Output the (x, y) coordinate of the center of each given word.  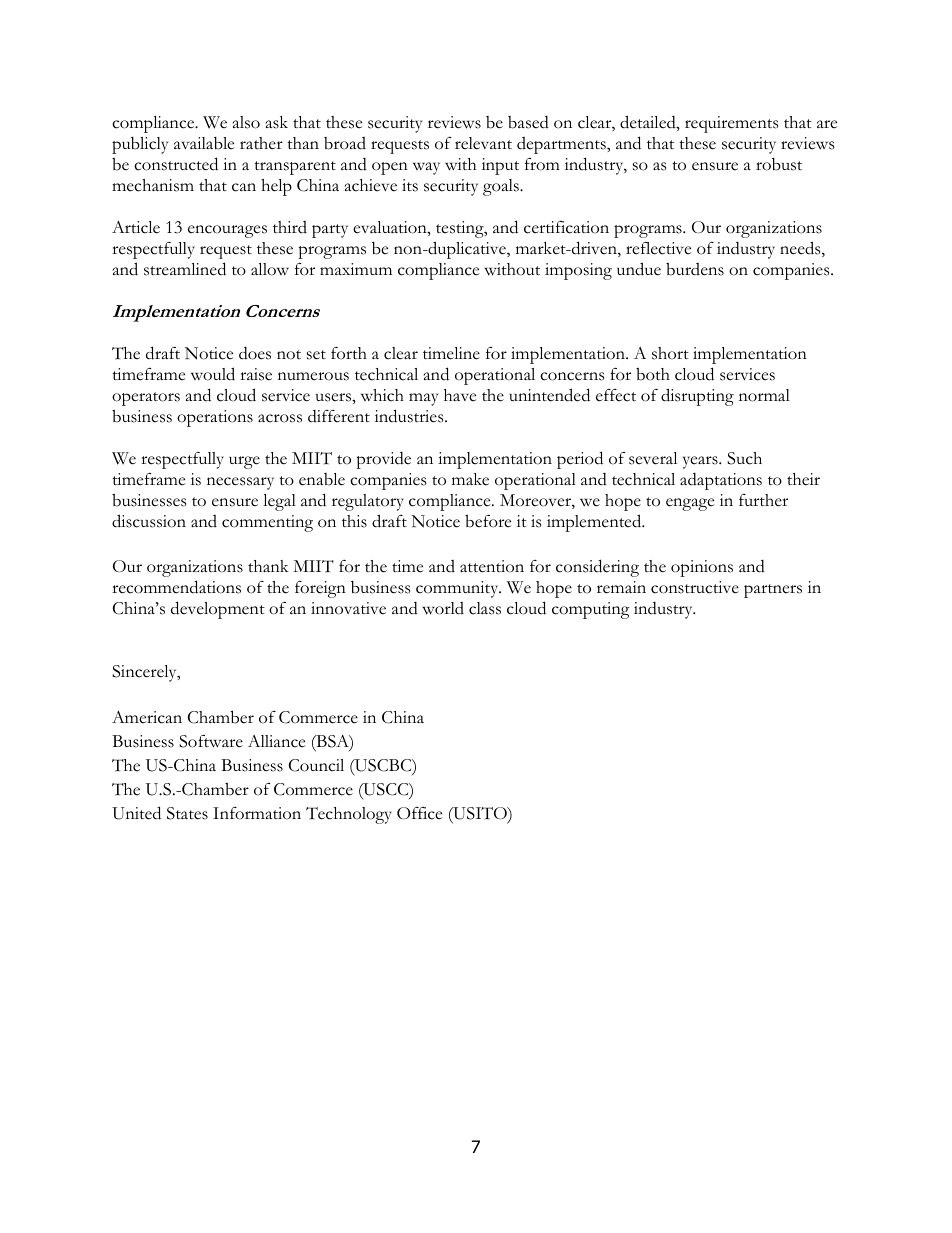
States (187, 813)
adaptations (721, 481)
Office (419, 813)
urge (244, 462)
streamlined (185, 269)
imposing (578, 271)
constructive (695, 587)
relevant (483, 143)
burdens (695, 269)
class (485, 608)
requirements (731, 124)
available (204, 143)
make (470, 479)
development (218, 610)
